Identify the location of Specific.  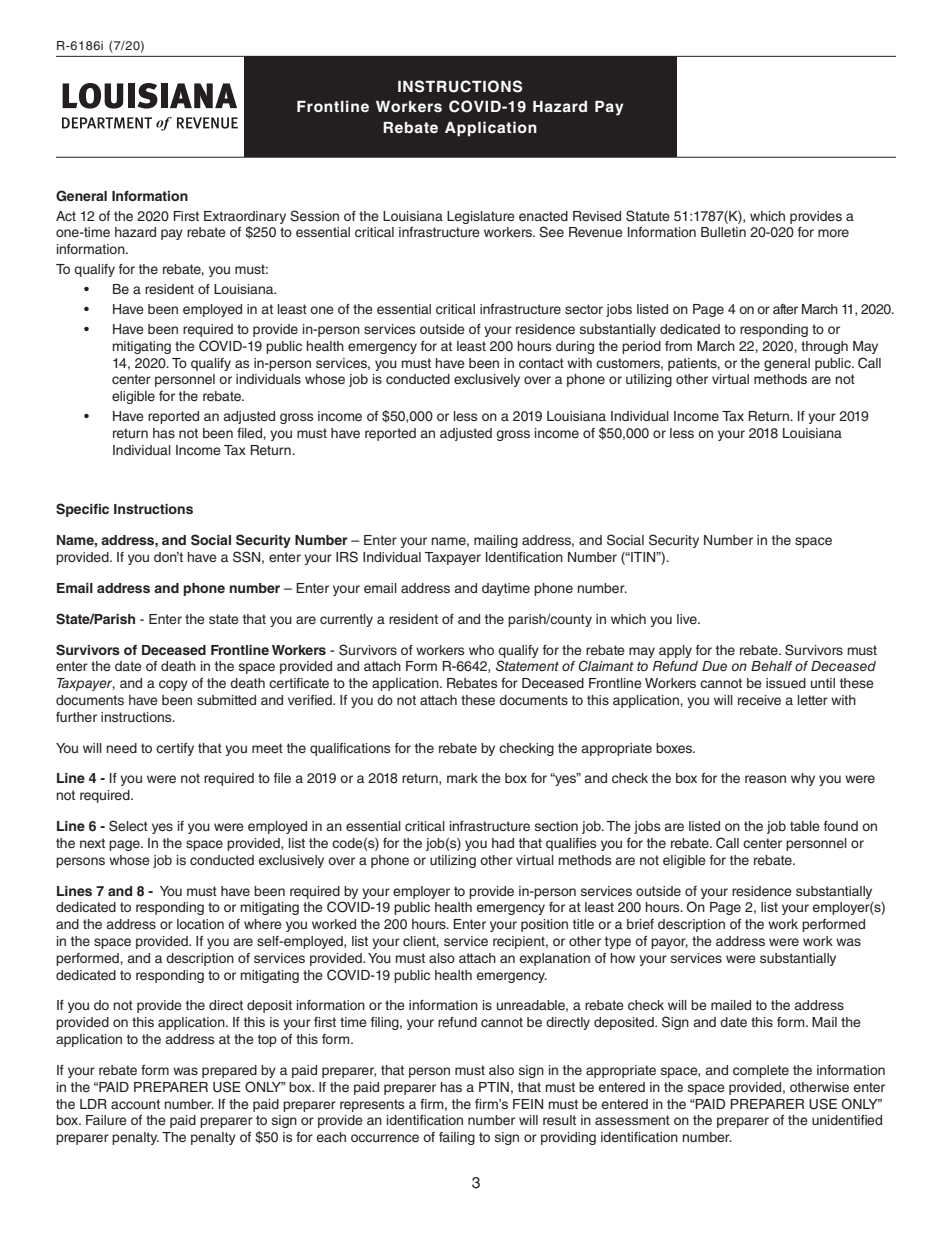
(82, 510).
